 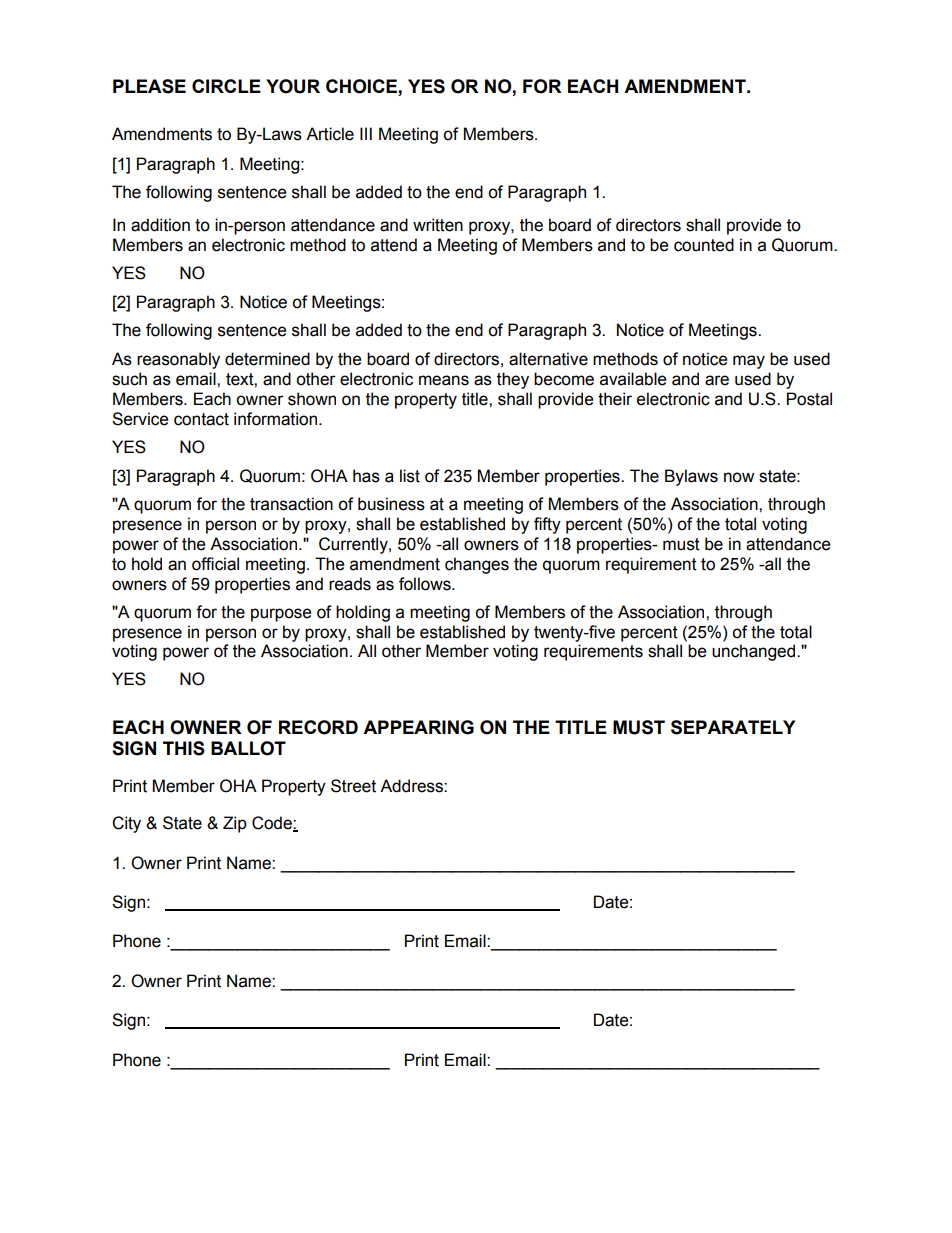 What do you see at coordinates (410, 476) in the screenshot?
I see `list` at bounding box center [410, 476].
